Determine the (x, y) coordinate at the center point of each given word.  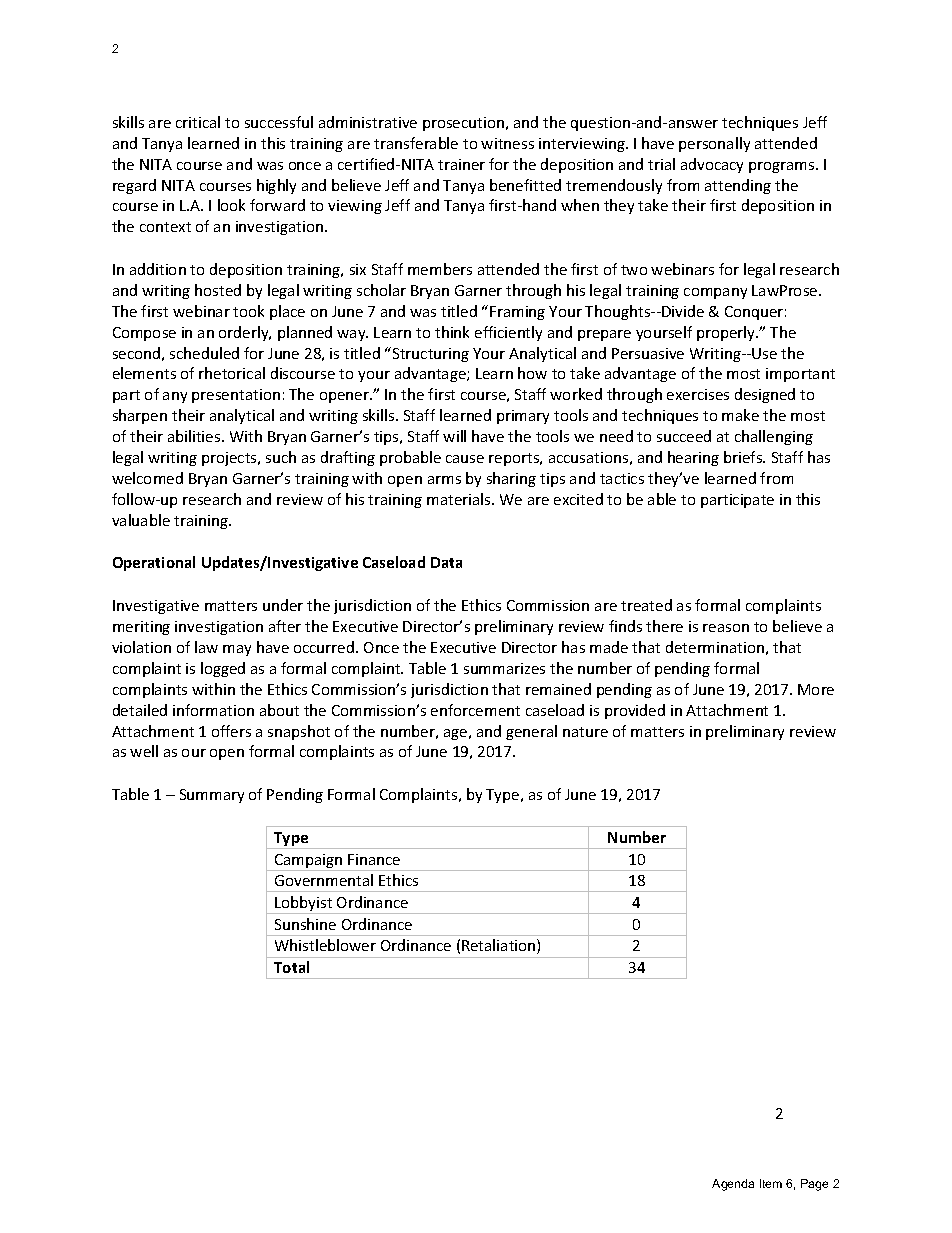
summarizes (504, 668)
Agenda (733, 1185)
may (237, 650)
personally (714, 144)
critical (198, 122)
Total (291, 967)
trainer (461, 164)
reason (726, 628)
